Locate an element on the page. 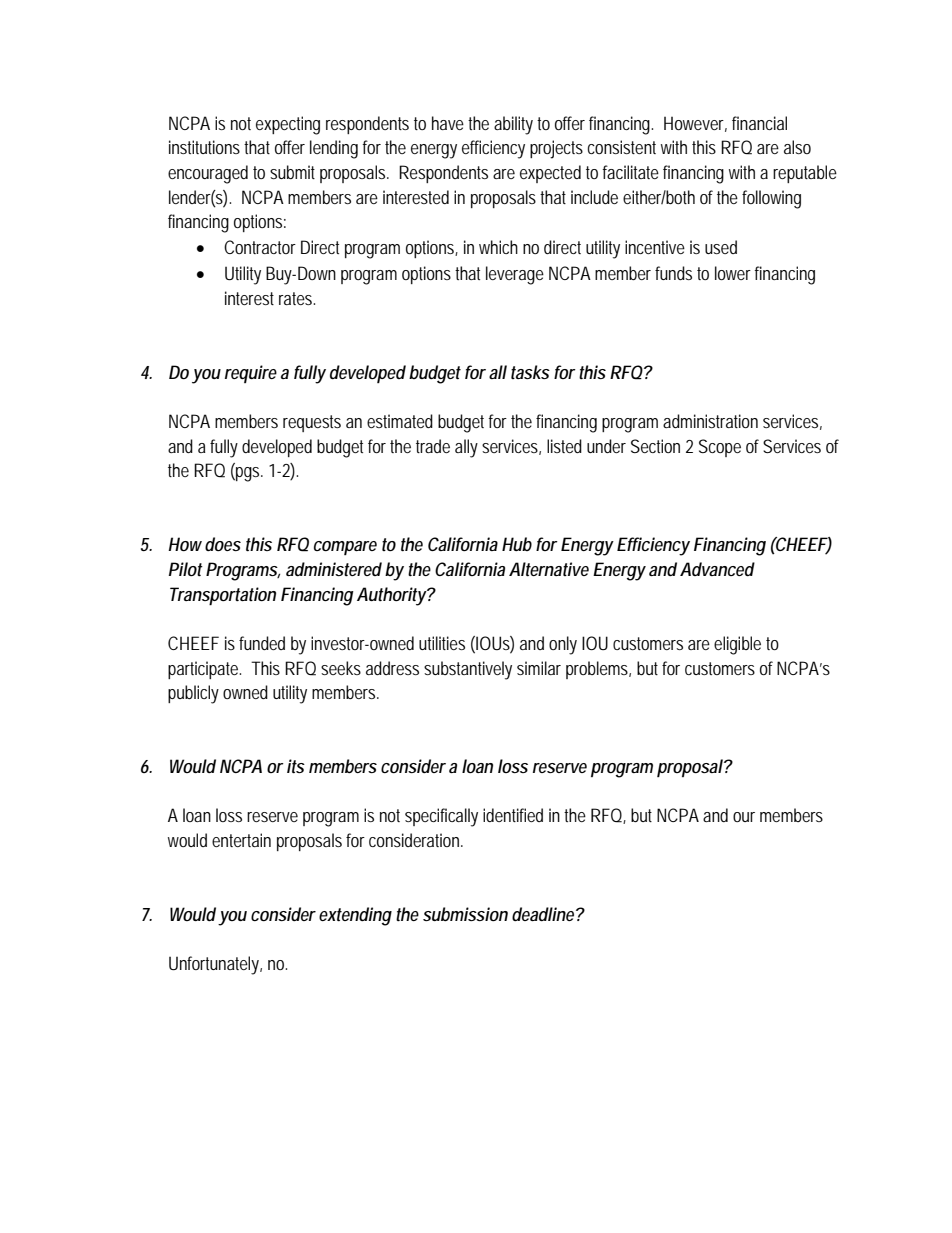 The image size is (952, 1233). eligible is located at coordinates (737, 645).
